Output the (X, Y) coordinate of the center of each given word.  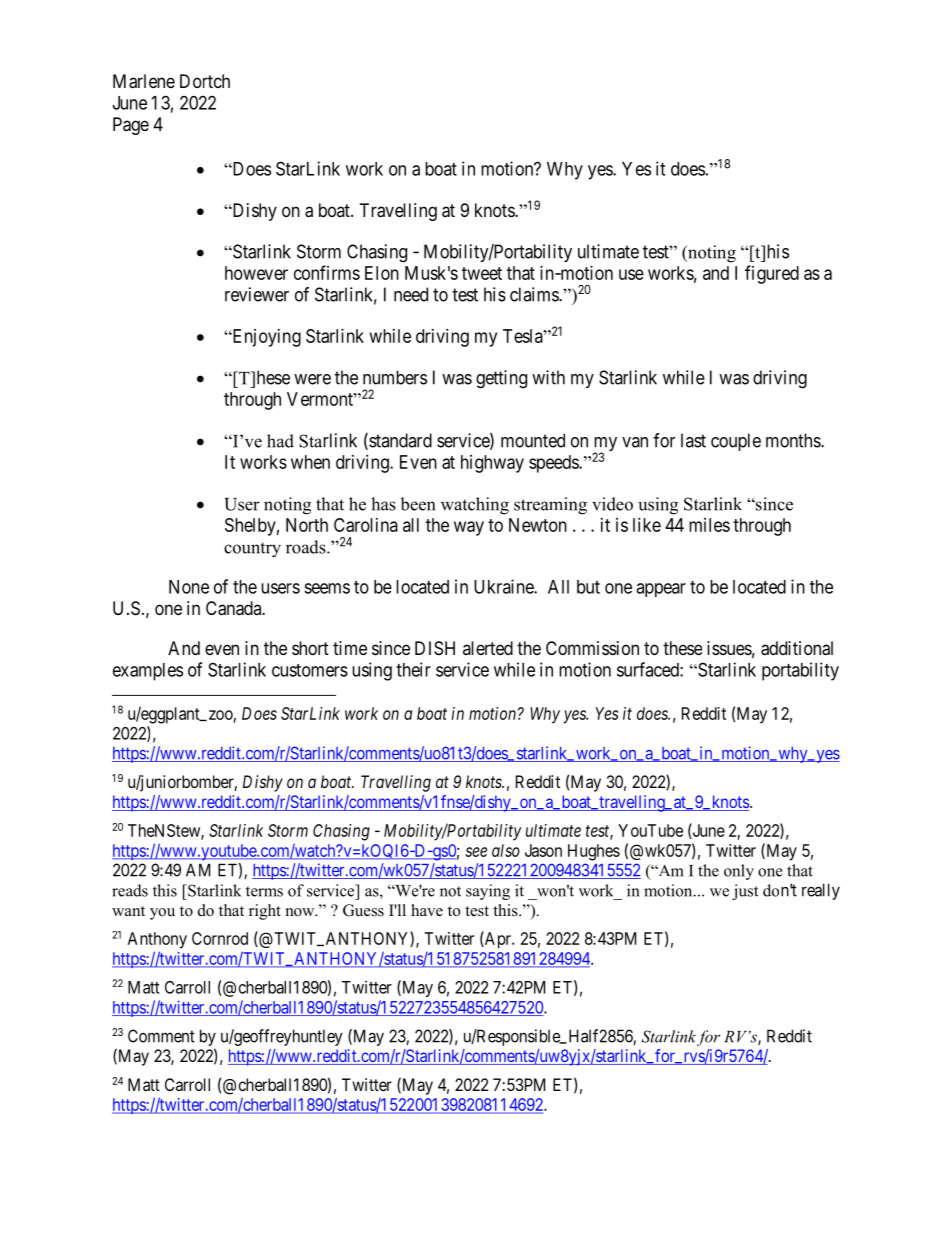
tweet (482, 273)
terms (264, 891)
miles (709, 525)
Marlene (144, 81)
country (252, 550)
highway (492, 464)
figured (772, 274)
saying (488, 892)
